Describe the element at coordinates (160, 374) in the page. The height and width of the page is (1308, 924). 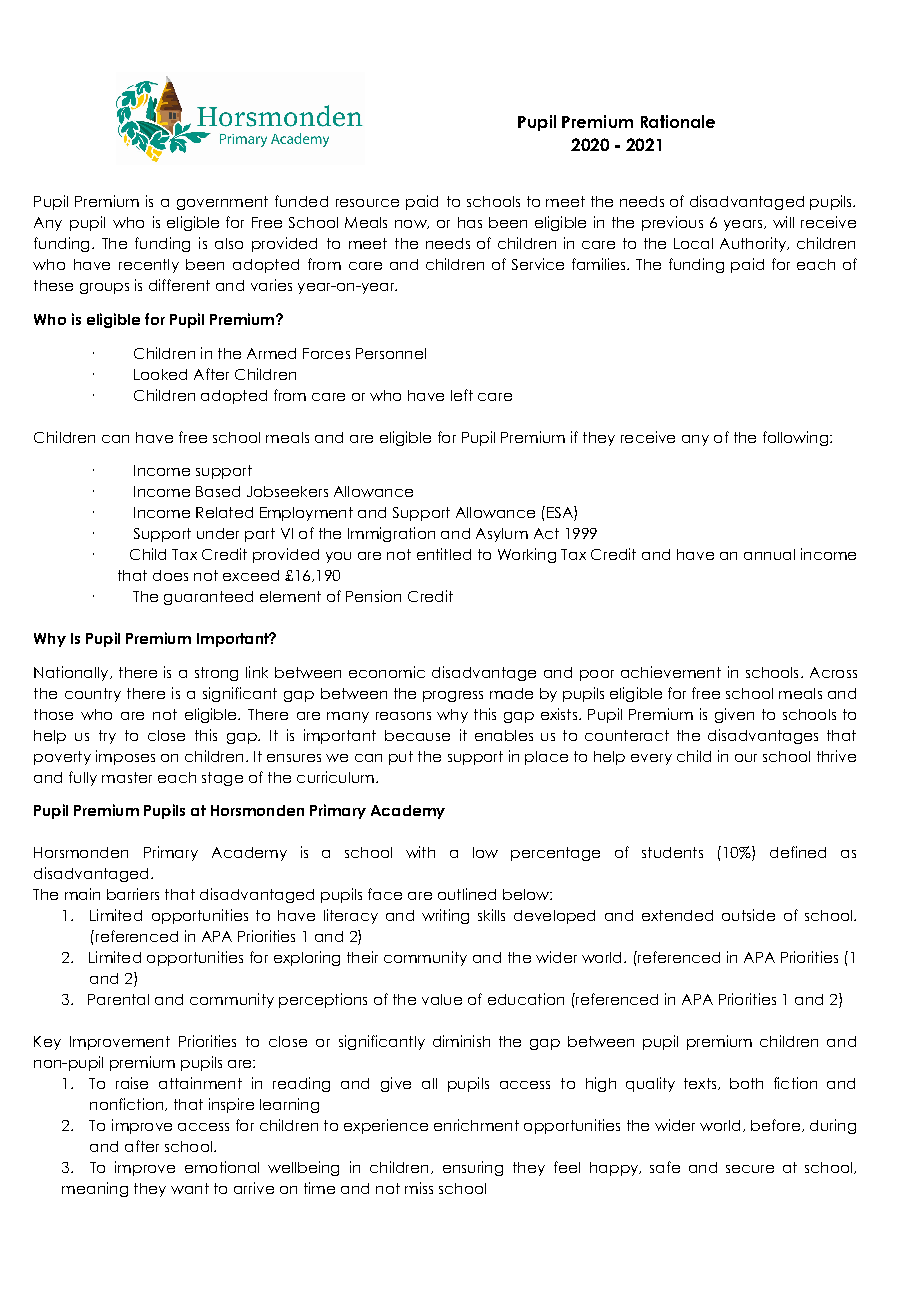
I see `Looked` at that location.
